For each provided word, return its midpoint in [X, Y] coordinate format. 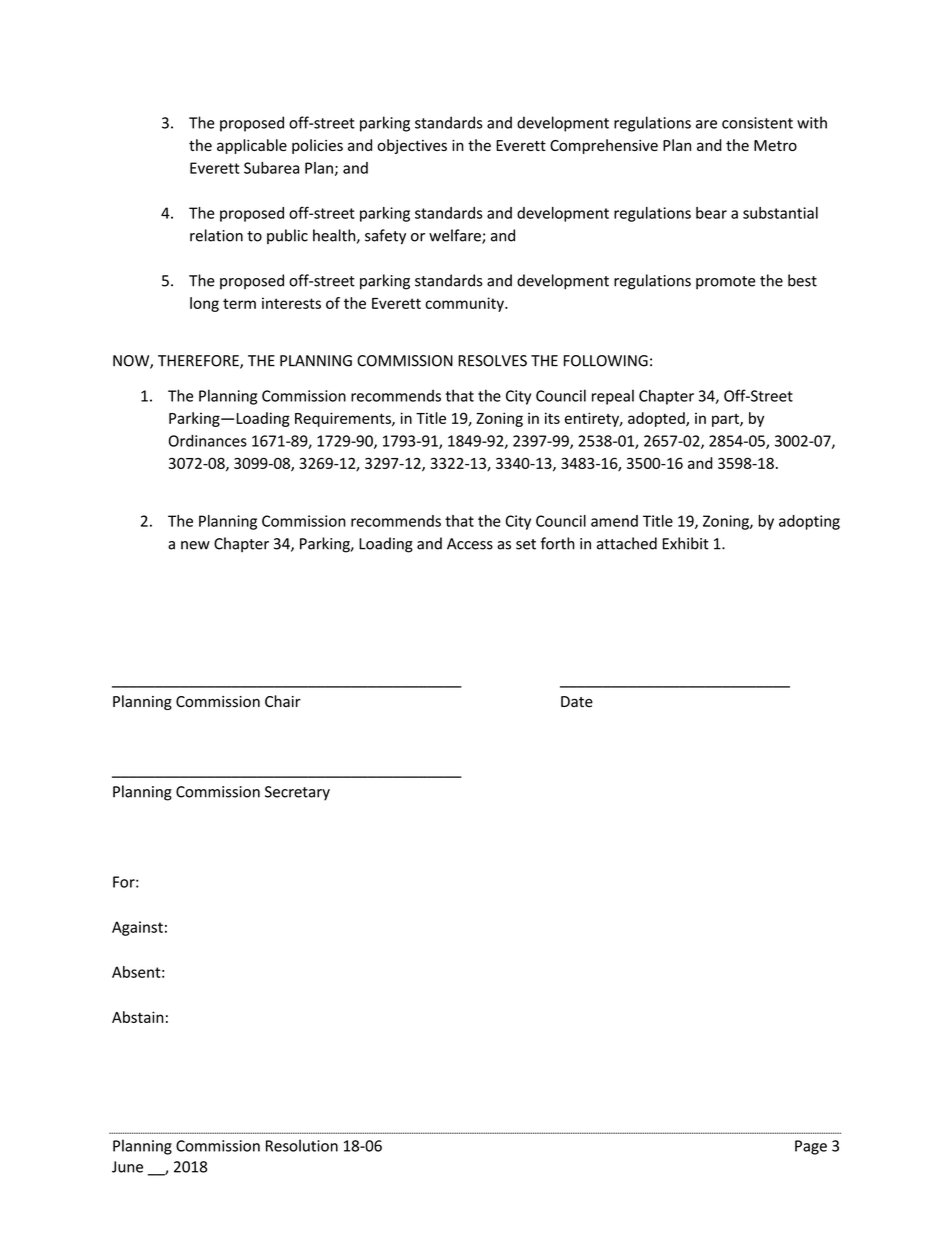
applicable [252, 146]
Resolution [302, 1145]
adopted [657, 419]
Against [137, 928]
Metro [775, 145]
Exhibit [686, 543]
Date [577, 702]
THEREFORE [199, 362]
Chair [283, 701]
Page [811, 1147]
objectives [412, 146]
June [127, 1167]
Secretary [297, 793]
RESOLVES [492, 361]
